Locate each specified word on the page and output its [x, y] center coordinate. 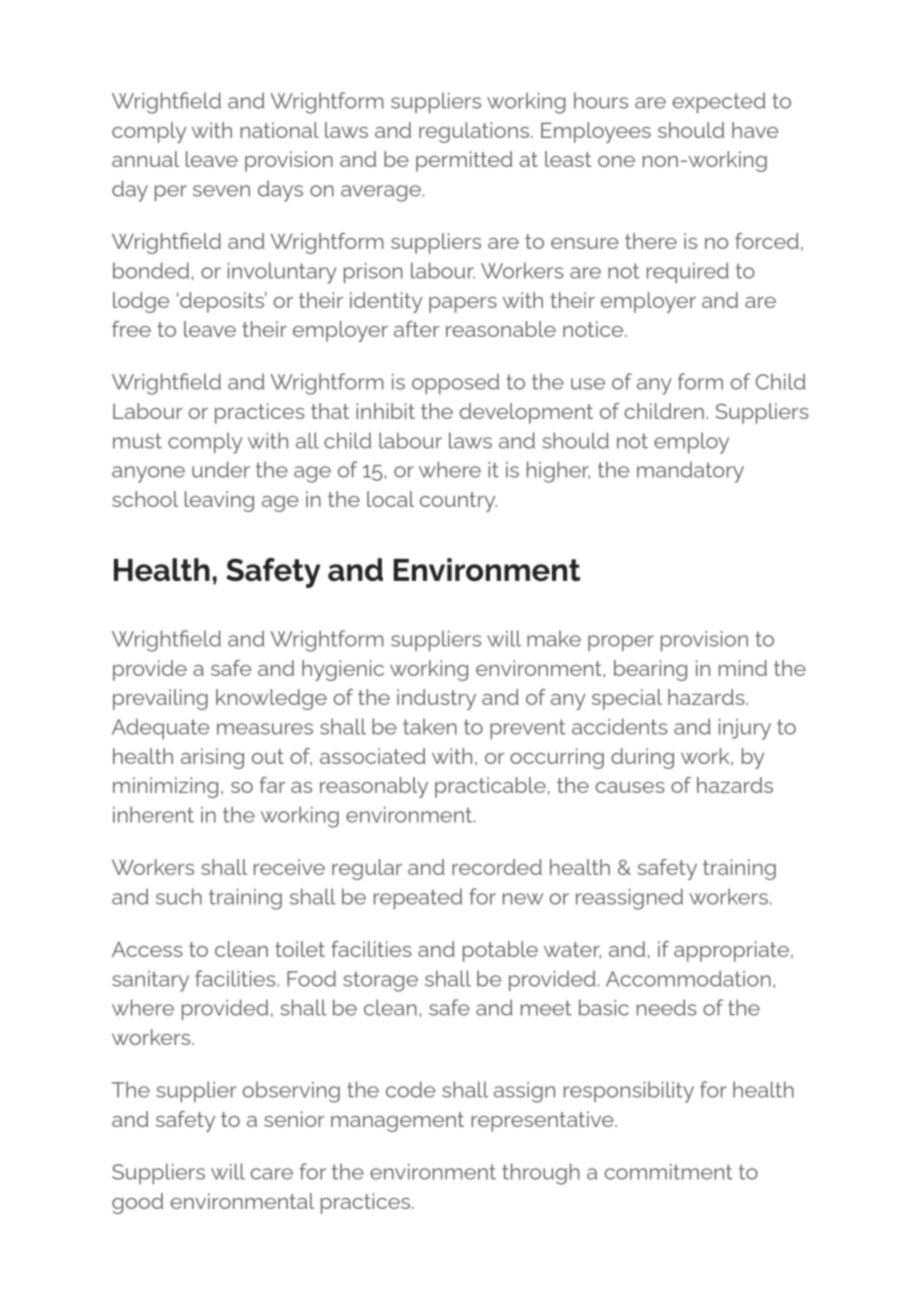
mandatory [690, 472]
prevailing [160, 699]
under [221, 469]
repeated [418, 898]
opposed [455, 383]
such [179, 896]
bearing [650, 670]
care [271, 1174]
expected [718, 102]
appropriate [731, 951]
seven [221, 191]
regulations [474, 132]
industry [436, 699]
